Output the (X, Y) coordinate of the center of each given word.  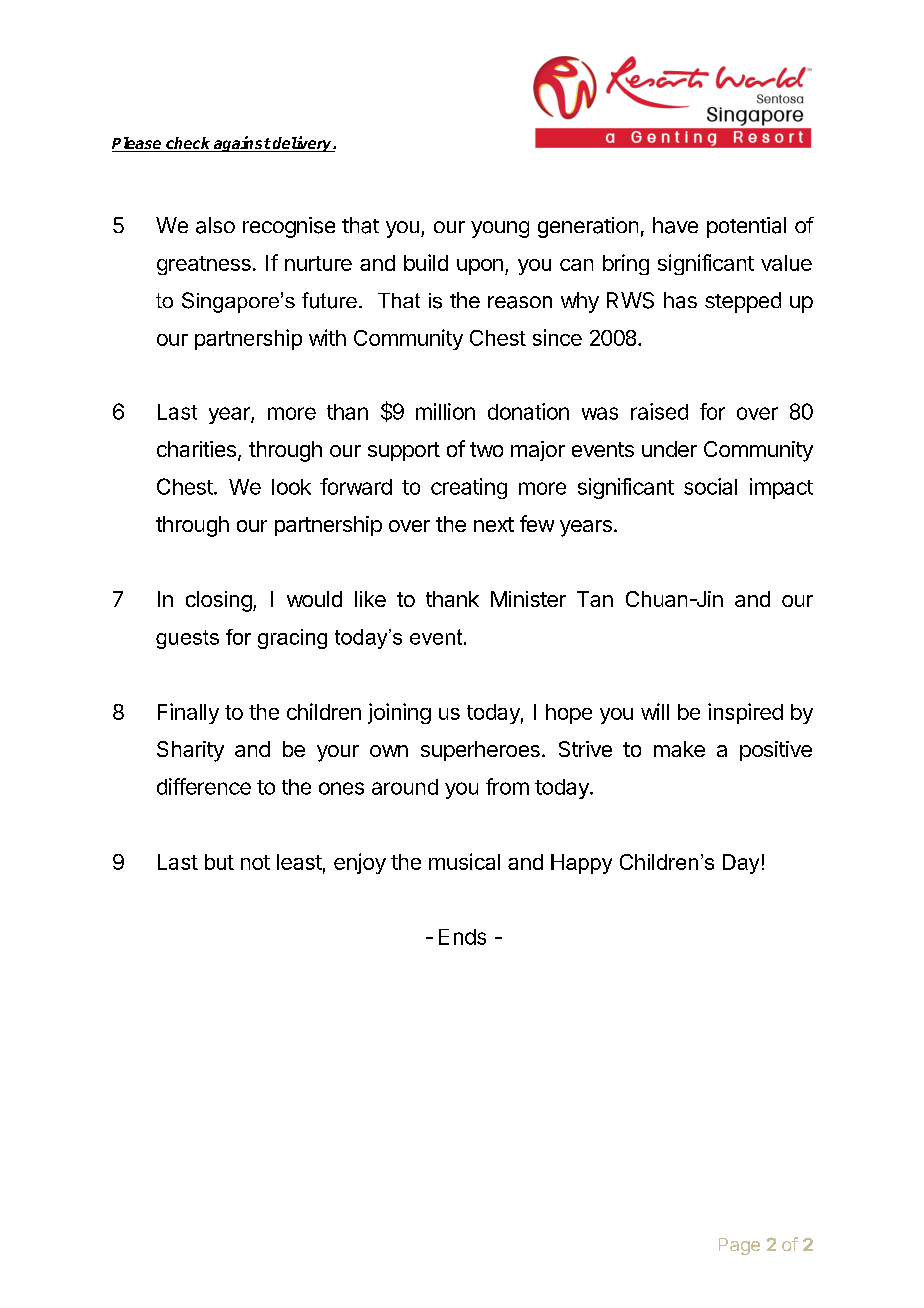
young (500, 229)
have (675, 225)
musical (464, 861)
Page (739, 1246)
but (219, 862)
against (242, 144)
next (494, 524)
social (710, 486)
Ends (462, 937)
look (291, 487)
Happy (581, 864)
